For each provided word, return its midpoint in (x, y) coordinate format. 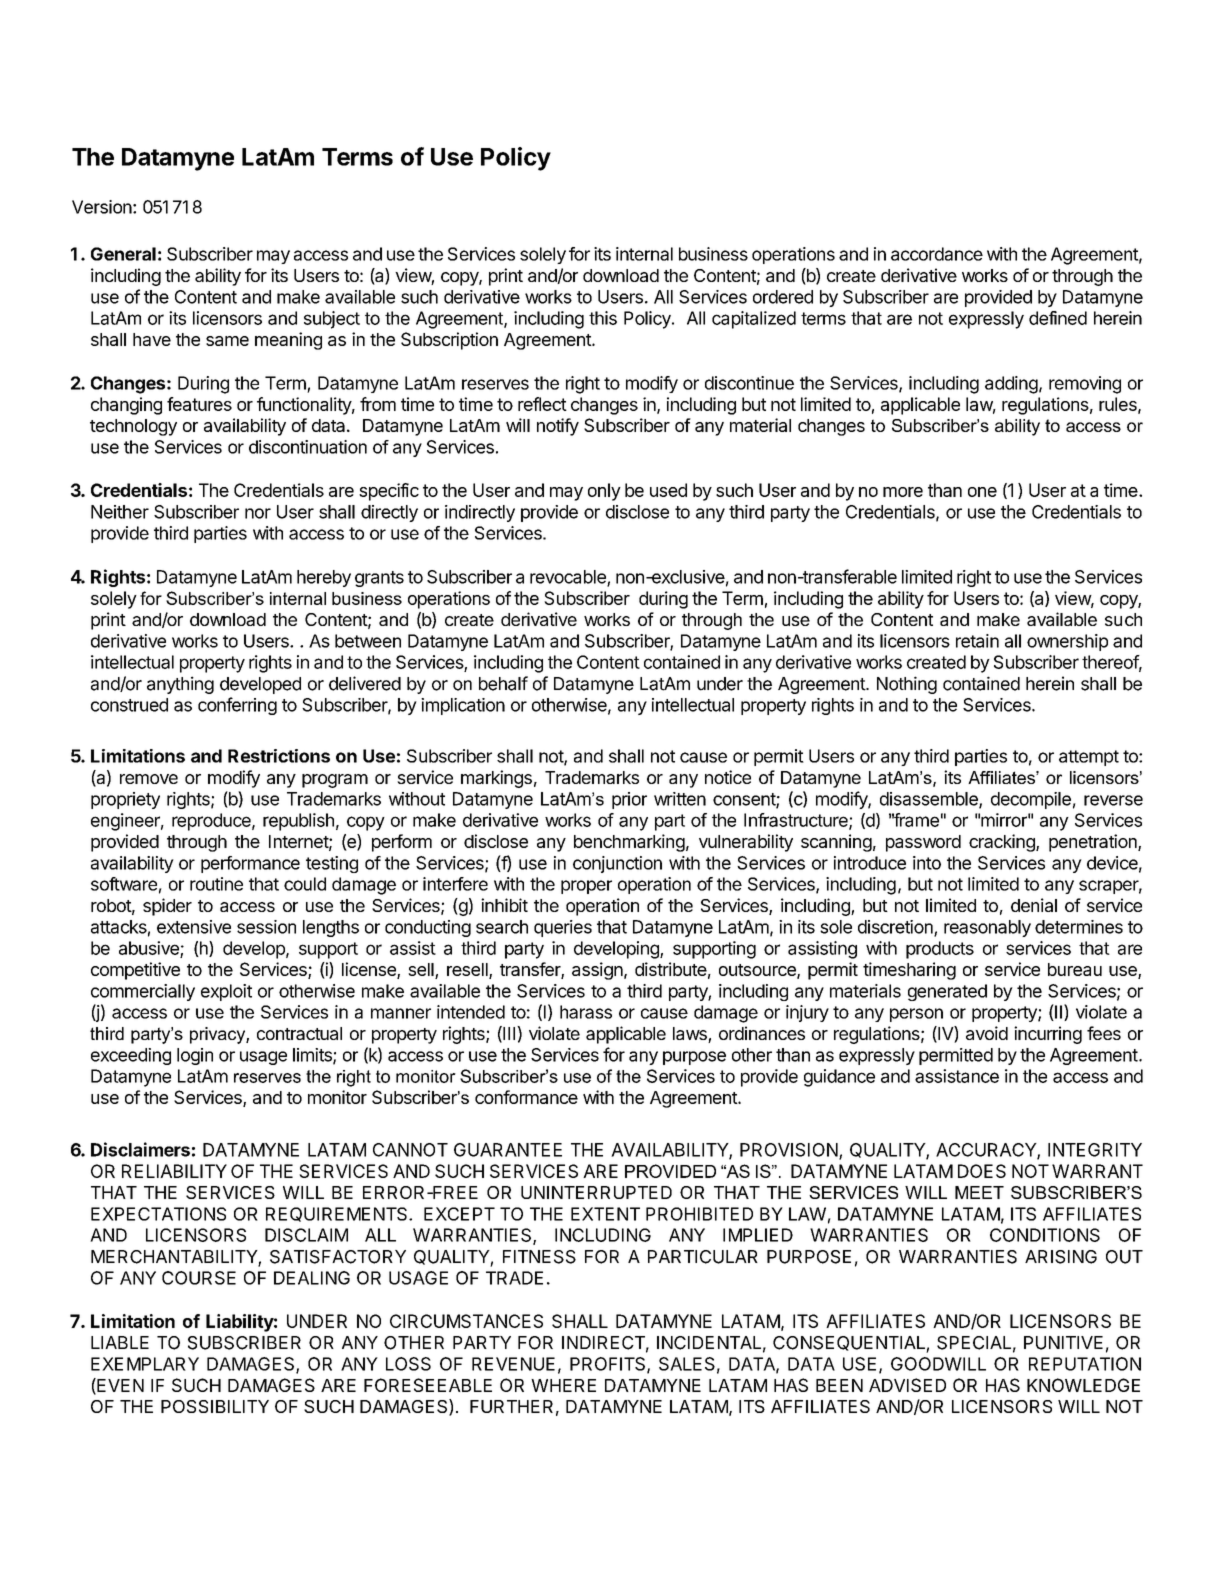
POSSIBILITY (215, 1406)
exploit (226, 992)
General (123, 254)
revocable (569, 578)
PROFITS (609, 1365)
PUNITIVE (1063, 1343)
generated (947, 992)
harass (586, 1012)
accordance (937, 254)
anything (180, 685)
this (603, 318)
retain (977, 641)
